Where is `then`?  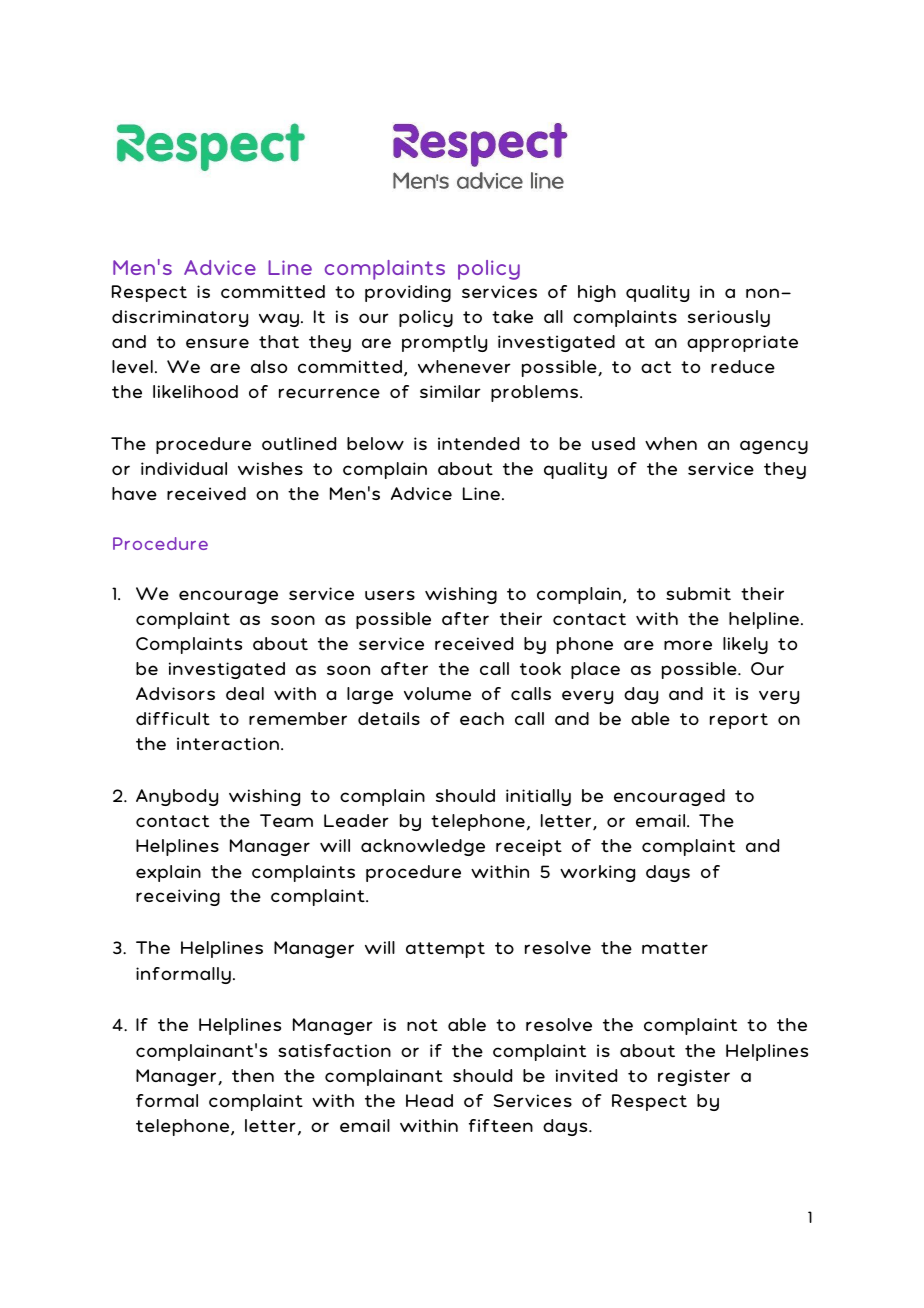 then is located at coordinates (253, 1075).
